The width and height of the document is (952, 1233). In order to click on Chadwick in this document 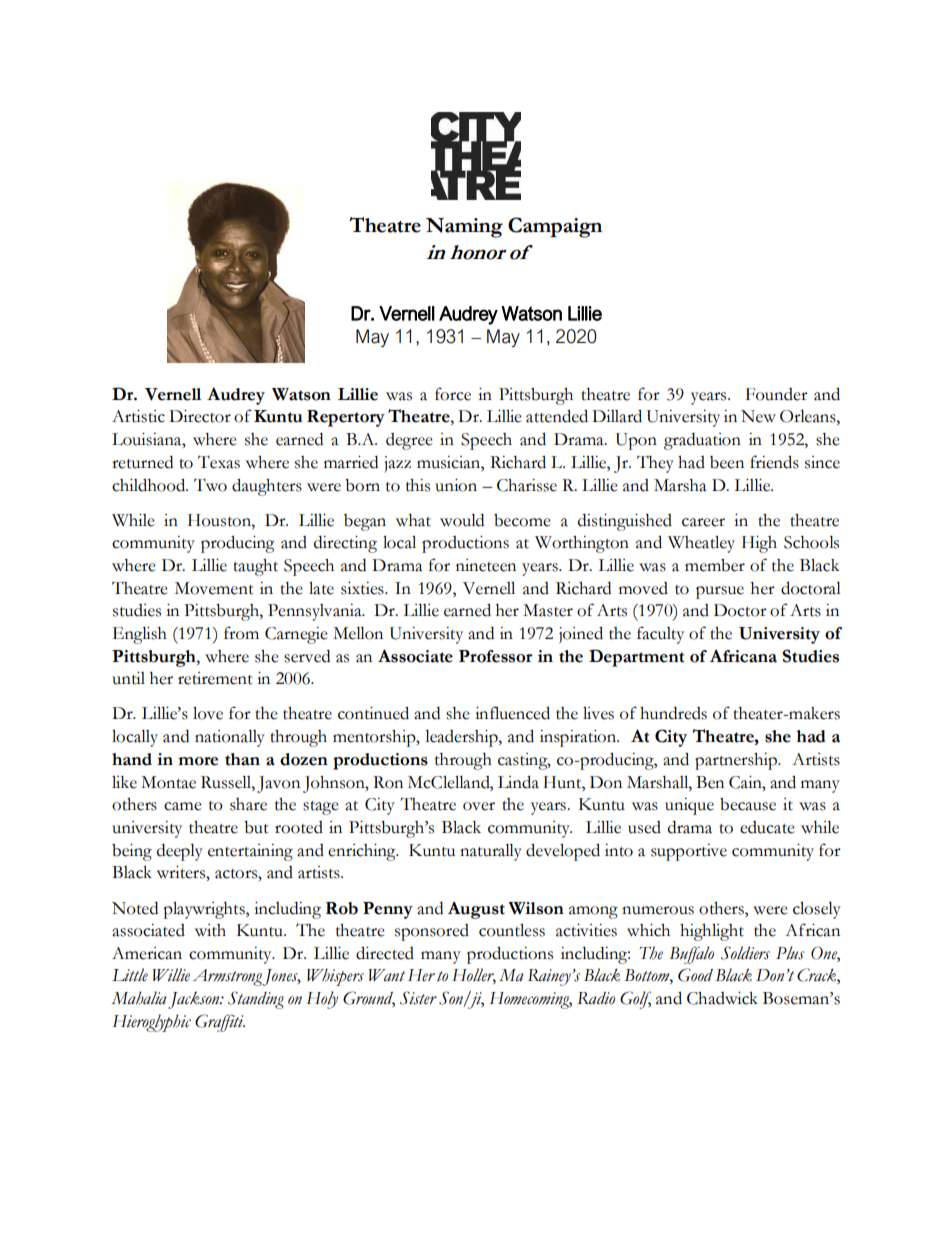, I will do `click(722, 998)`.
